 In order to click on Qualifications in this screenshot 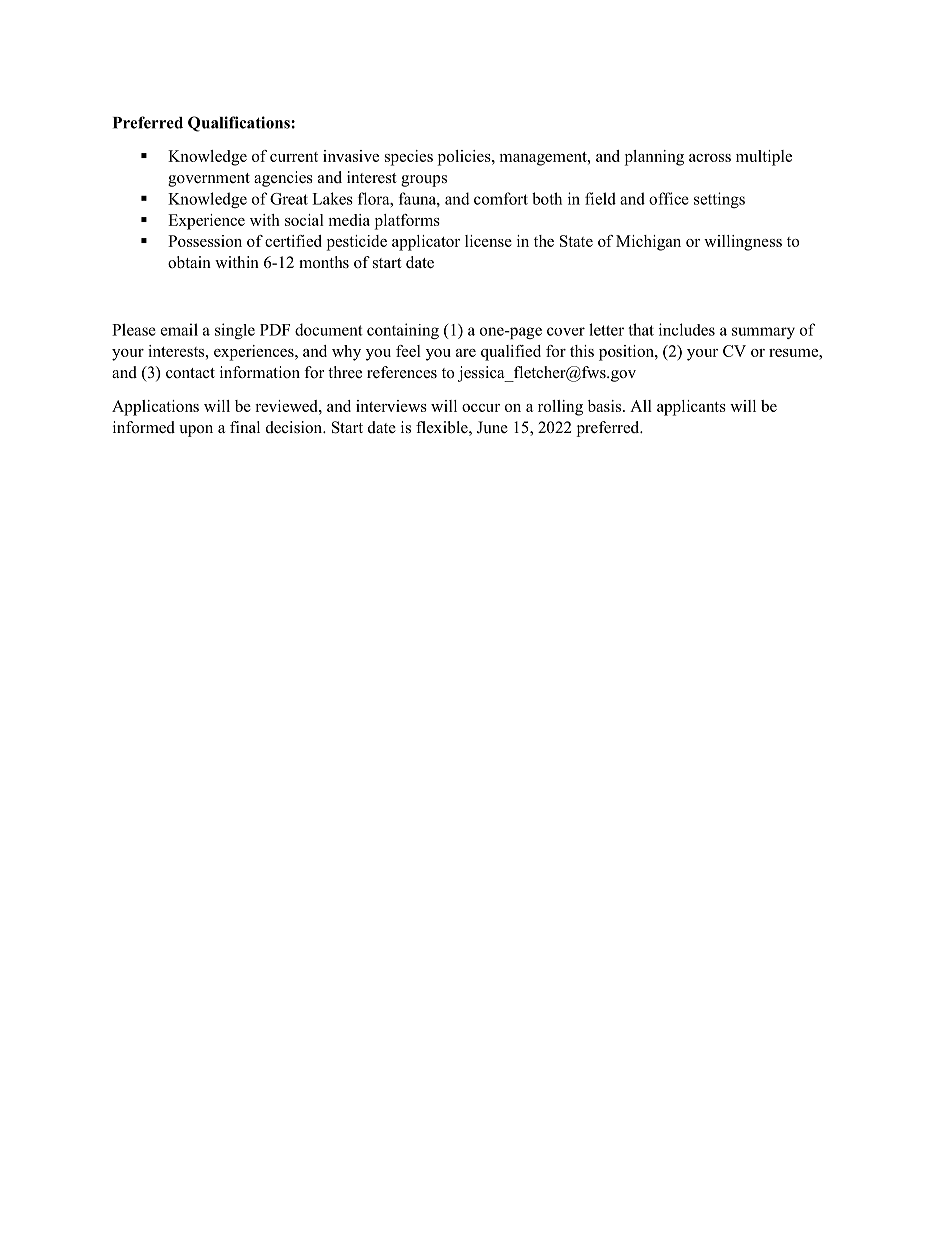, I will do `click(240, 124)`.
